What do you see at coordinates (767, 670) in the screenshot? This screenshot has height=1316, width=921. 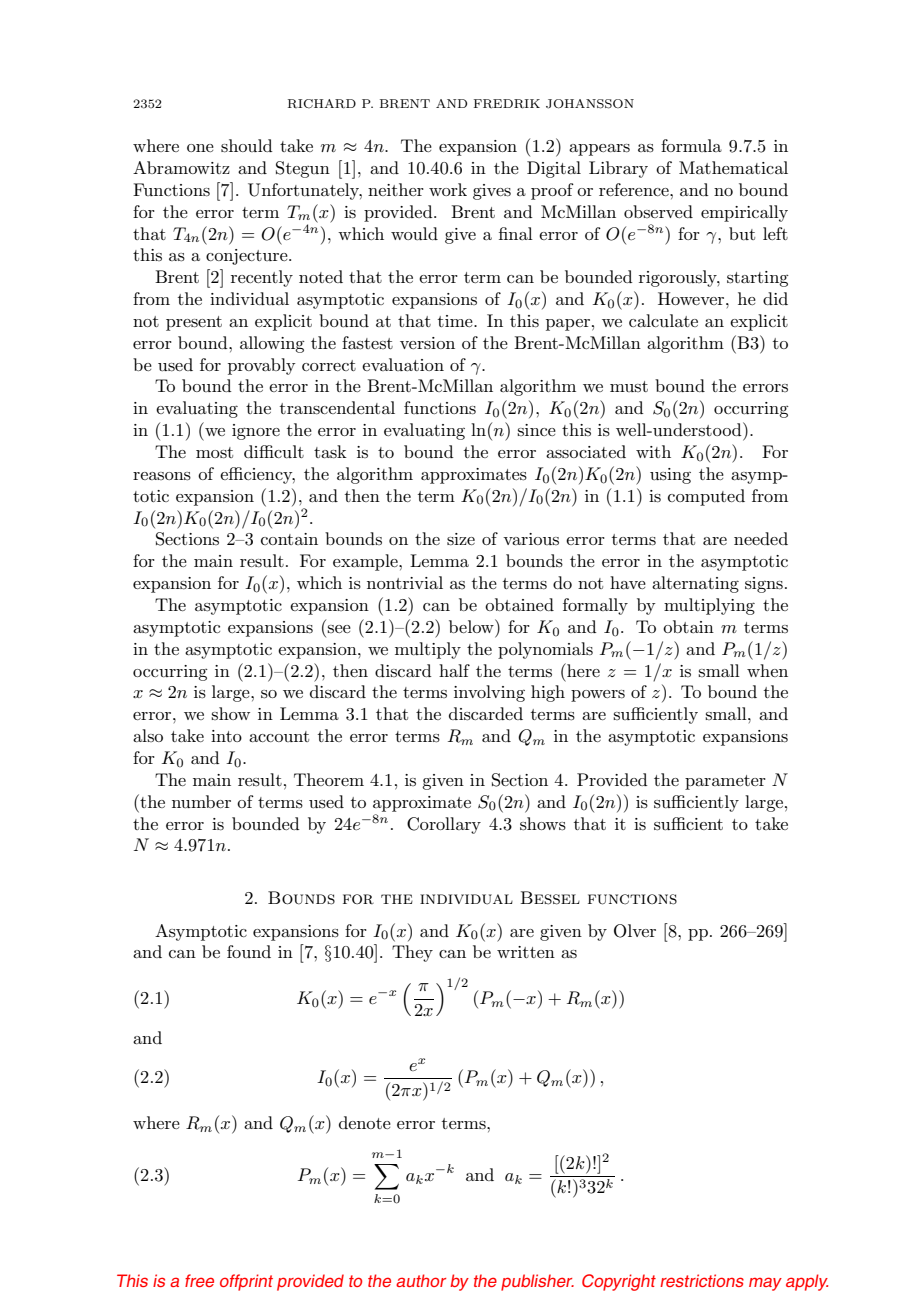 I see `when` at bounding box center [767, 670].
